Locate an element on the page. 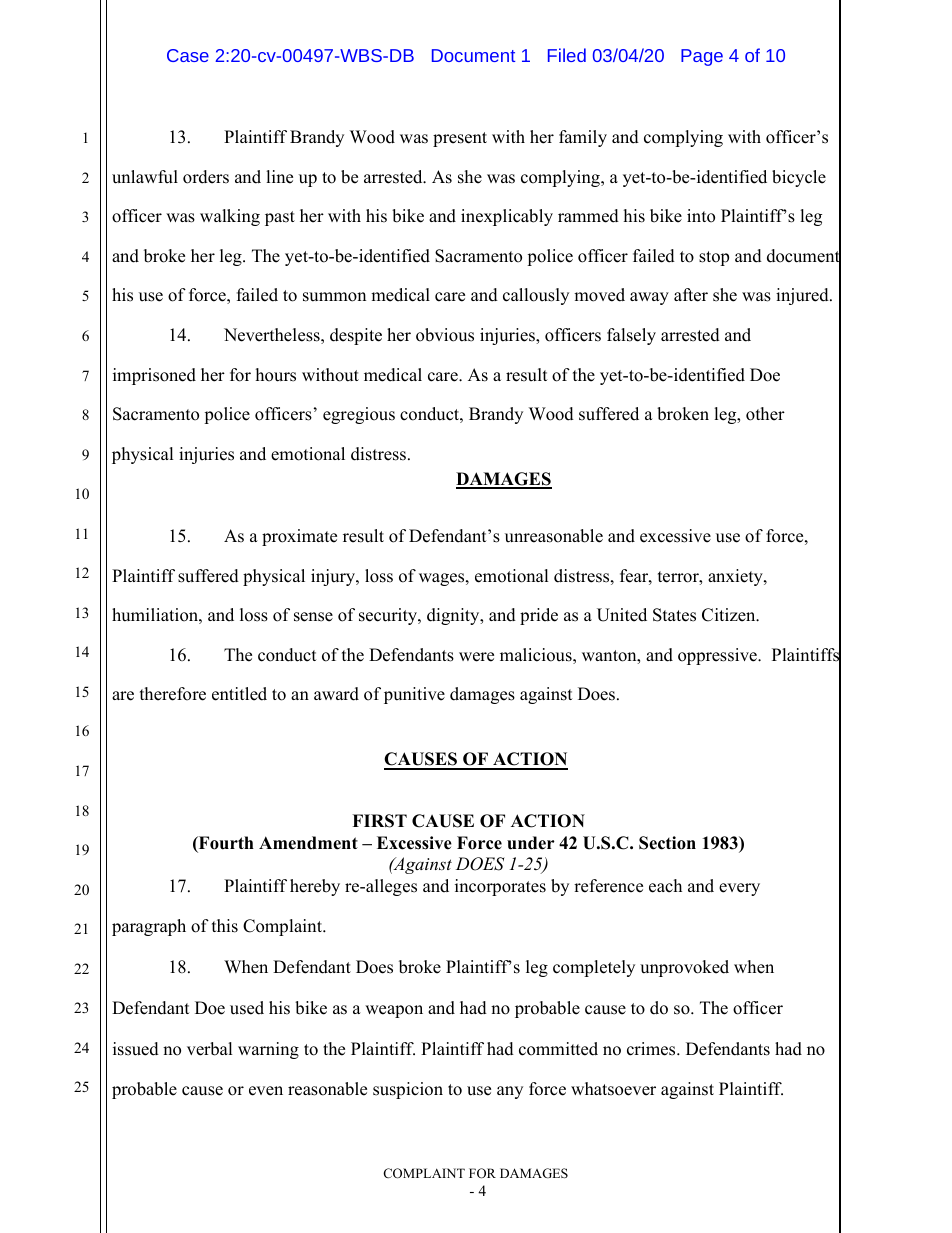 This page has height=1233, width=952. present is located at coordinates (460, 139).
